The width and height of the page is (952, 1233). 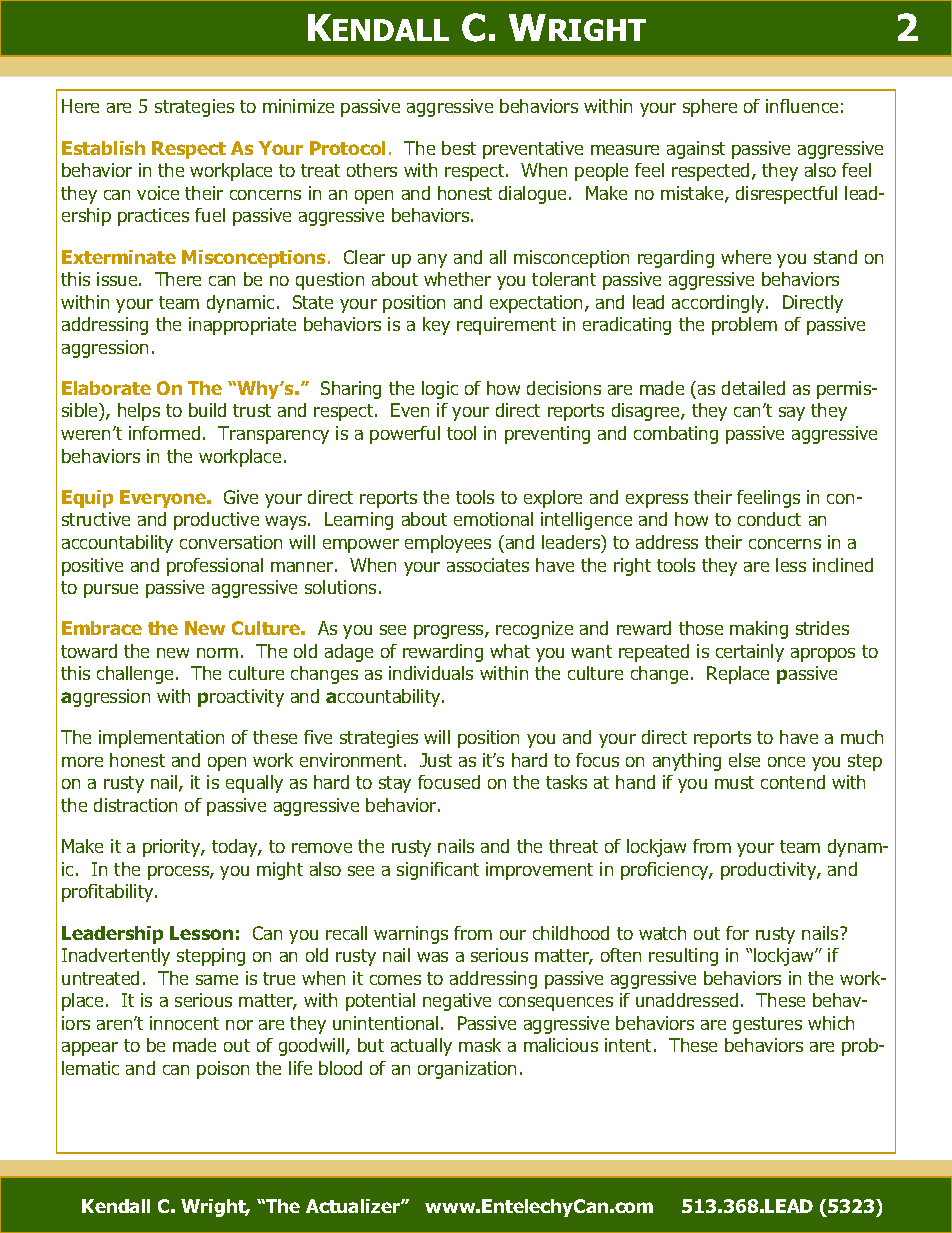 What do you see at coordinates (440, 390) in the page?
I see `logic` at bounding box center [440, 390].
